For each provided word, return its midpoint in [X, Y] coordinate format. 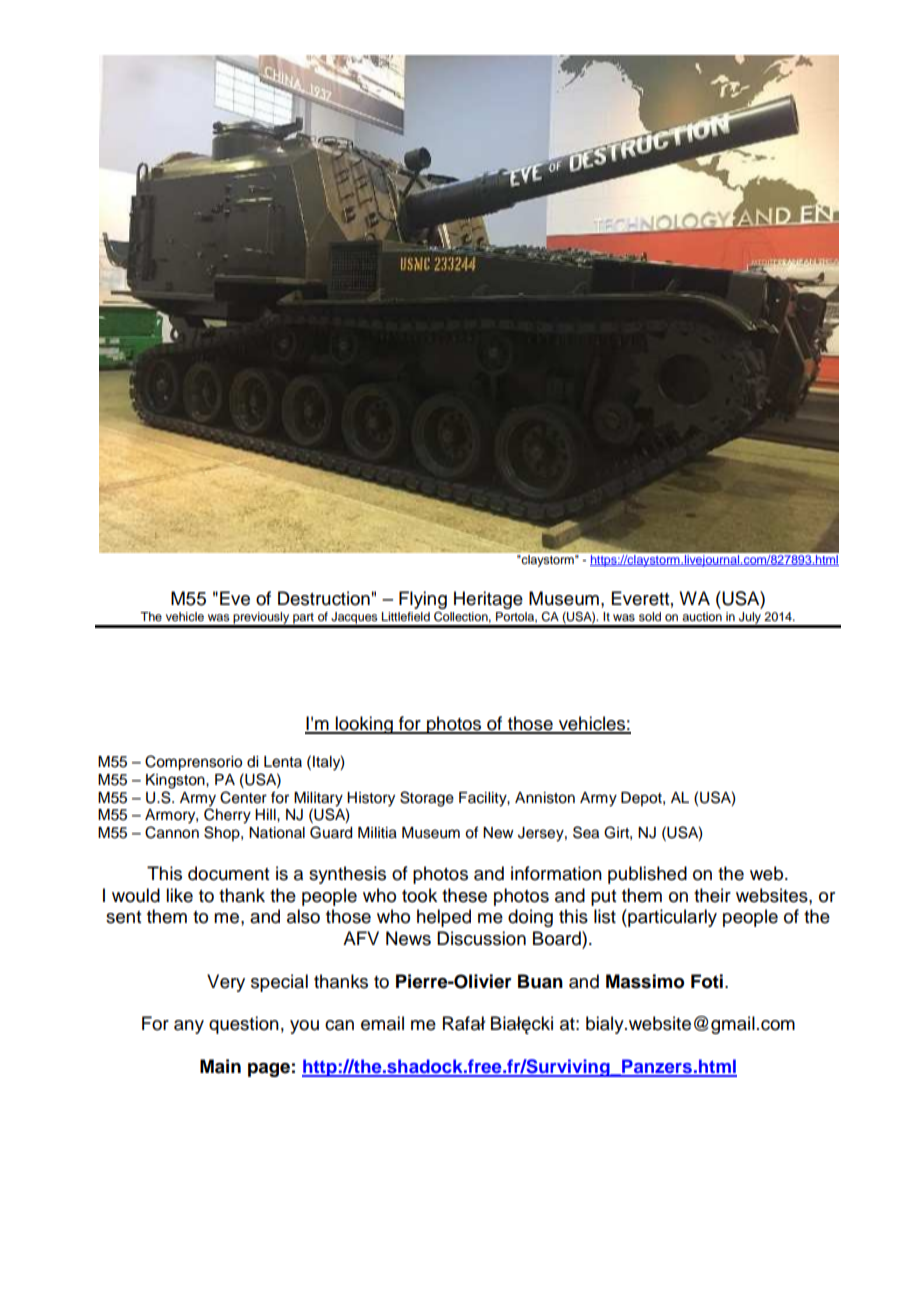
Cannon [172, 832]
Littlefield [406, 616]
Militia [377, 833]
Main [220, 1066]
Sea [586, 832]
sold [650, 616]
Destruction [324, 598]
